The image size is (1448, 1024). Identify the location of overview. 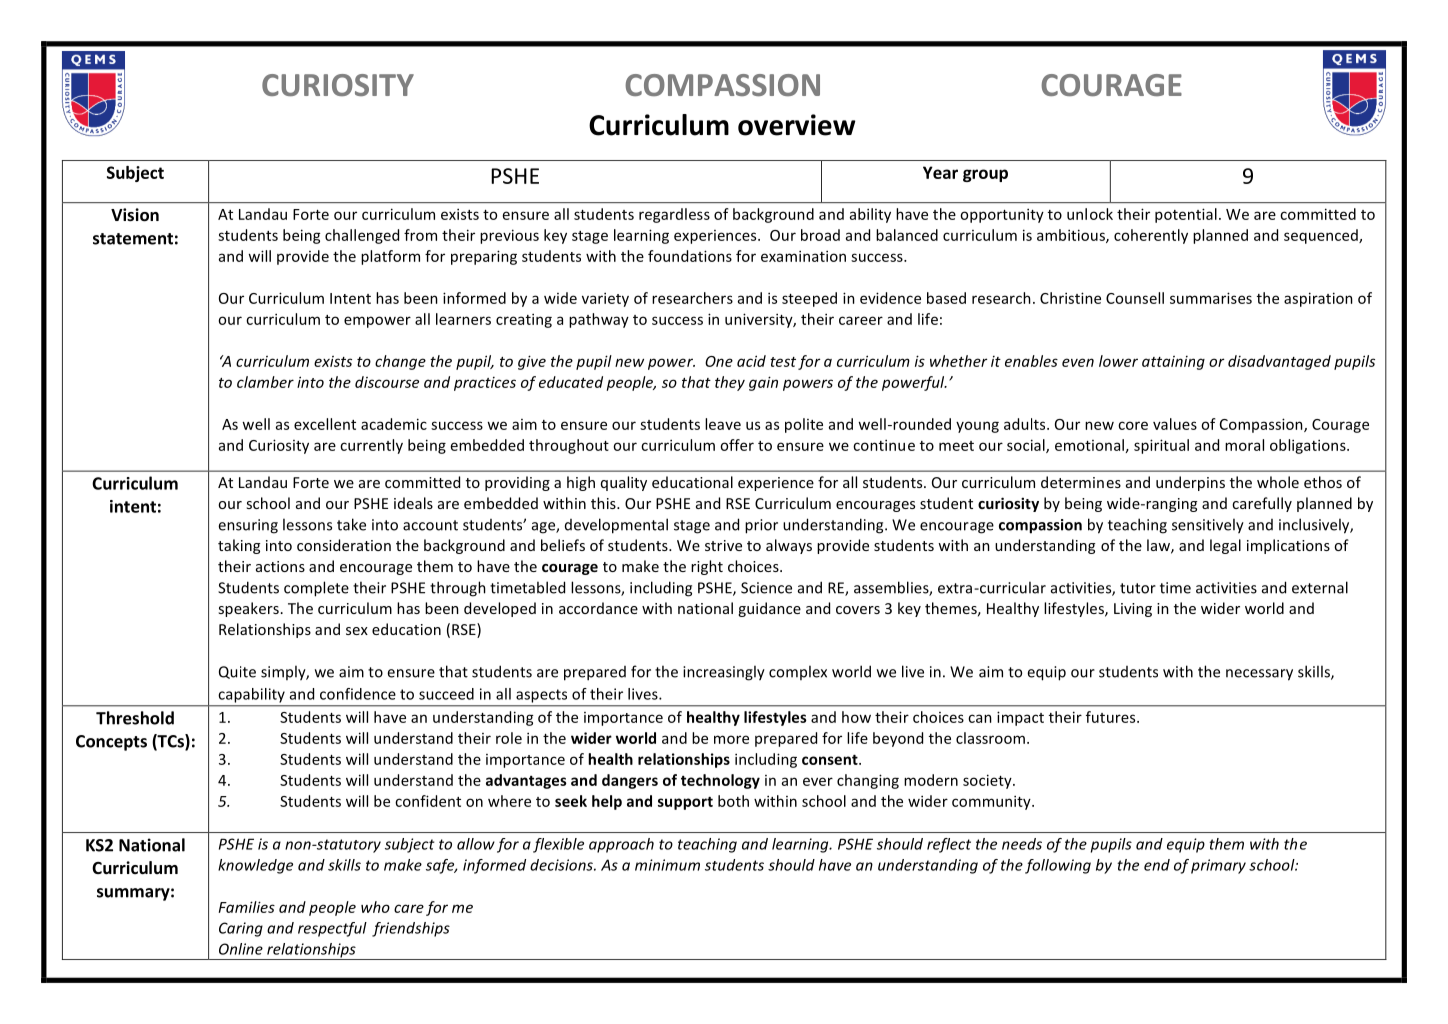
(797, 125).
